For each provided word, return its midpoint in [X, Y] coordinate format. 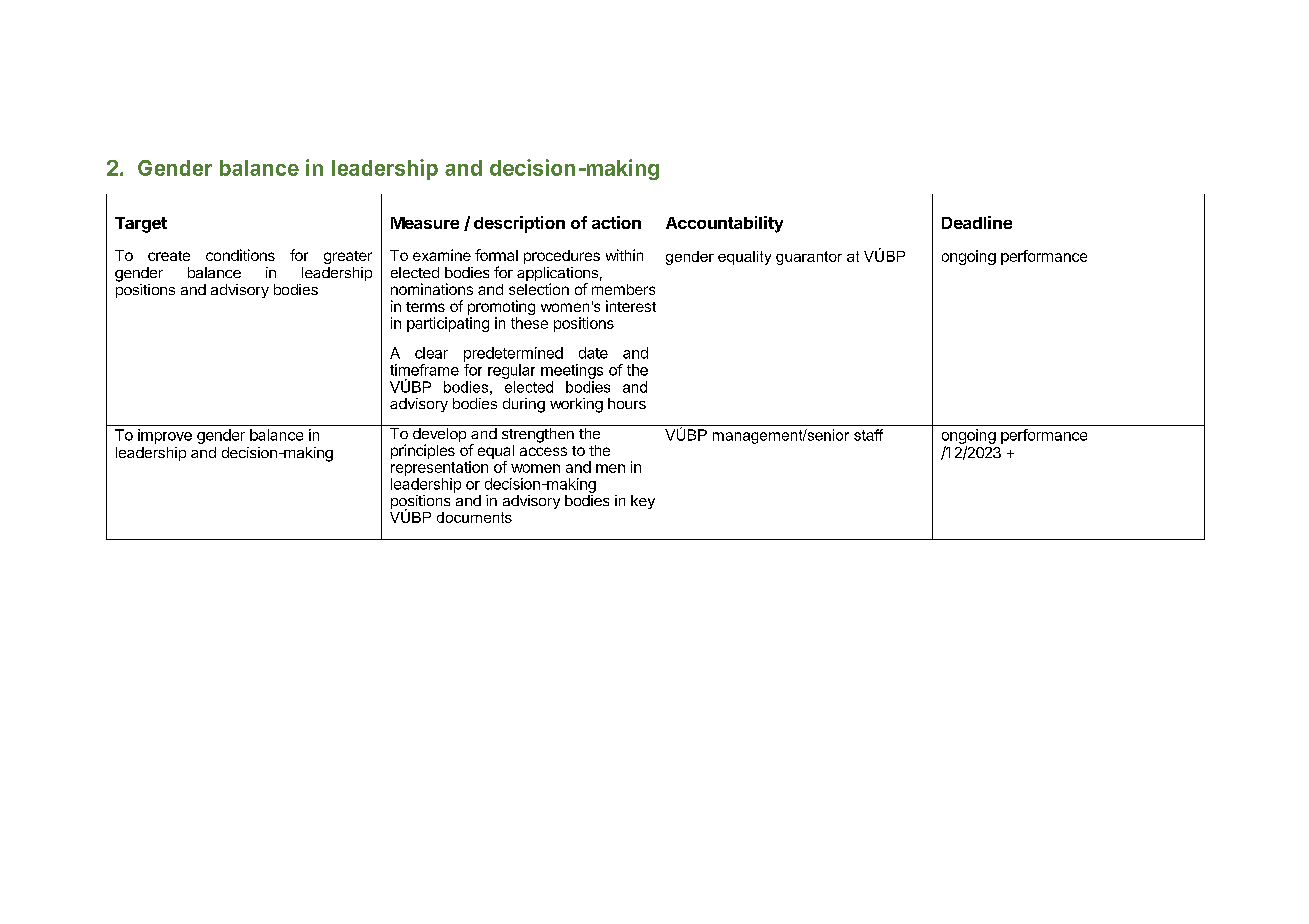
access [543, 451]
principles [423, 451]
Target [141, 225]
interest [631, 306]
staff [868, 435]
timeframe [424, 370]
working [576, 405]
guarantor [809, 258]
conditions [240, 255]
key [643, 502]
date [593, 353]
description [519, 224]
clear [431, 353]
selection [539, 289]
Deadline [977, 222]
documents [474, 517]
